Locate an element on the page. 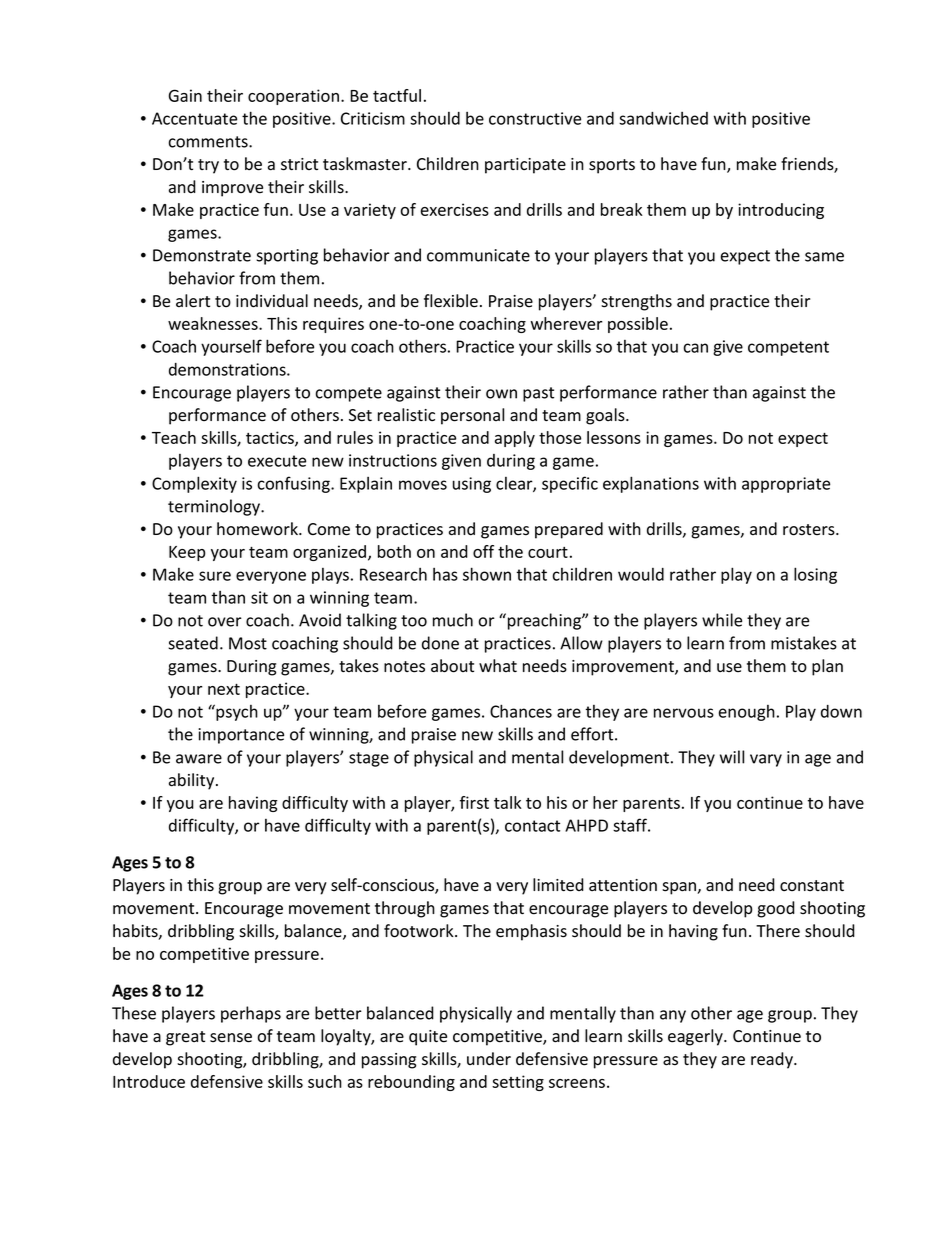 The image size is (952, 1233). comments is located at coordinates (209, 142).
